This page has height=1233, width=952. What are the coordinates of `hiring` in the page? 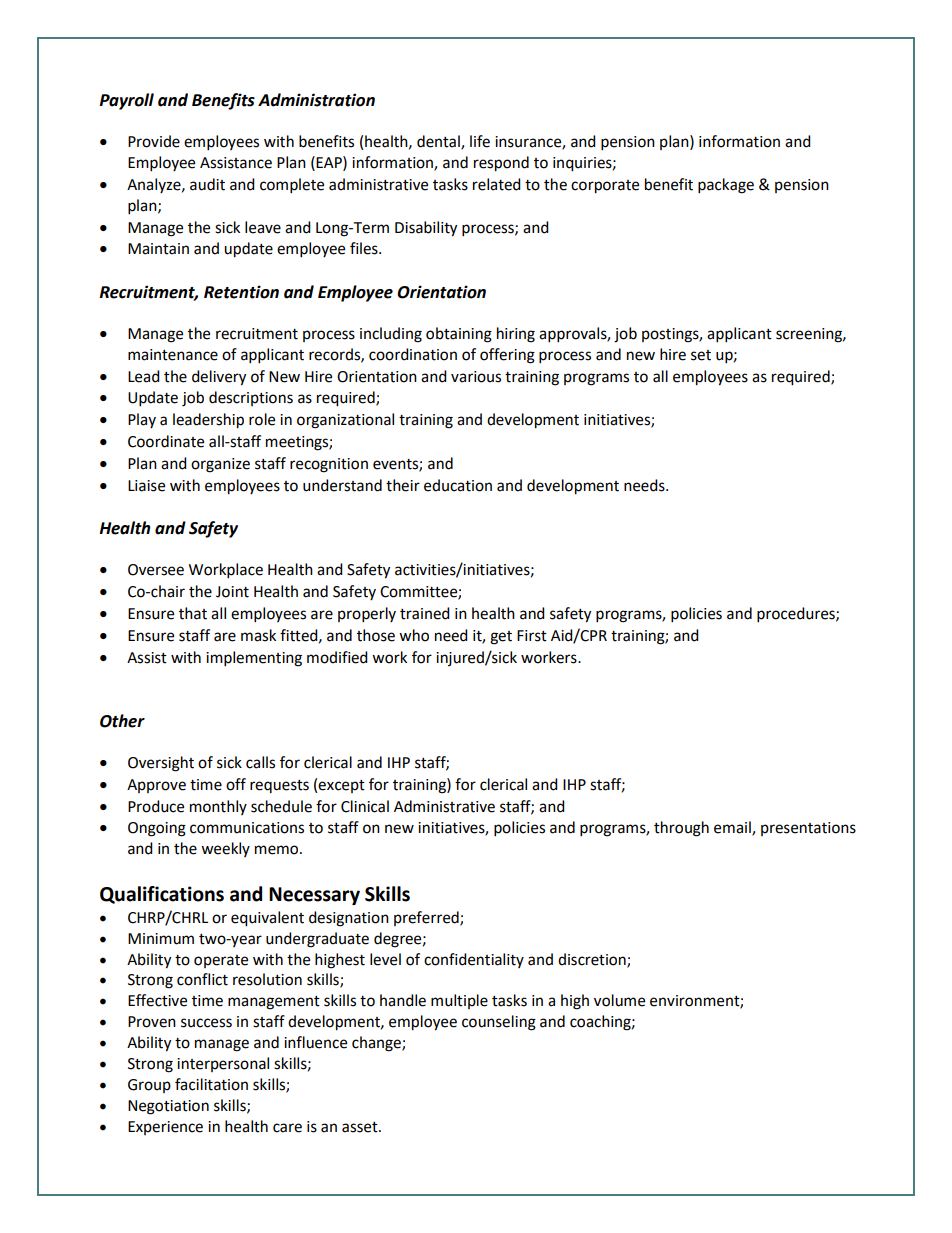 It's located at (516, 335).
